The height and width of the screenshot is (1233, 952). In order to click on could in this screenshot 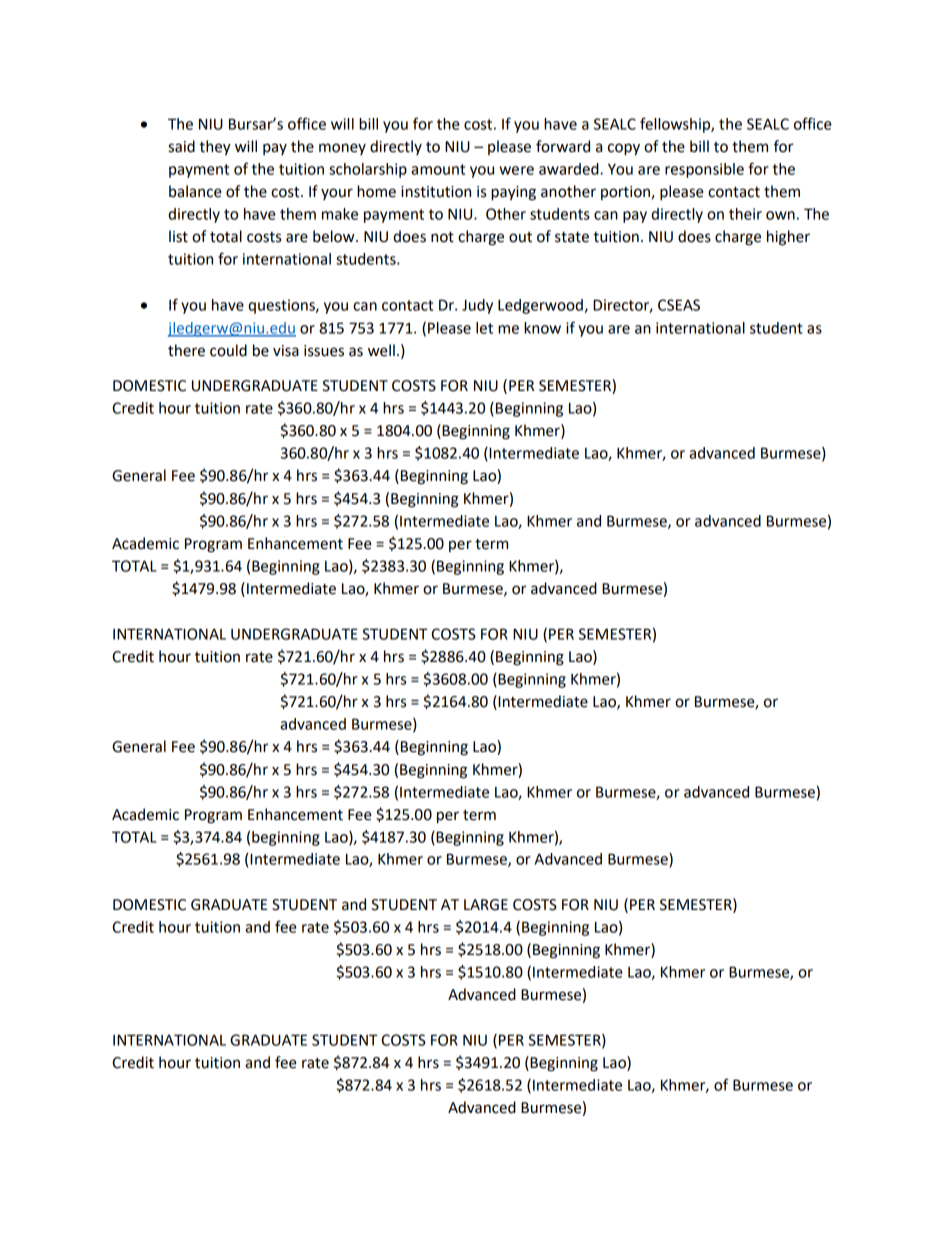, I will do `click(228, 350)`.
